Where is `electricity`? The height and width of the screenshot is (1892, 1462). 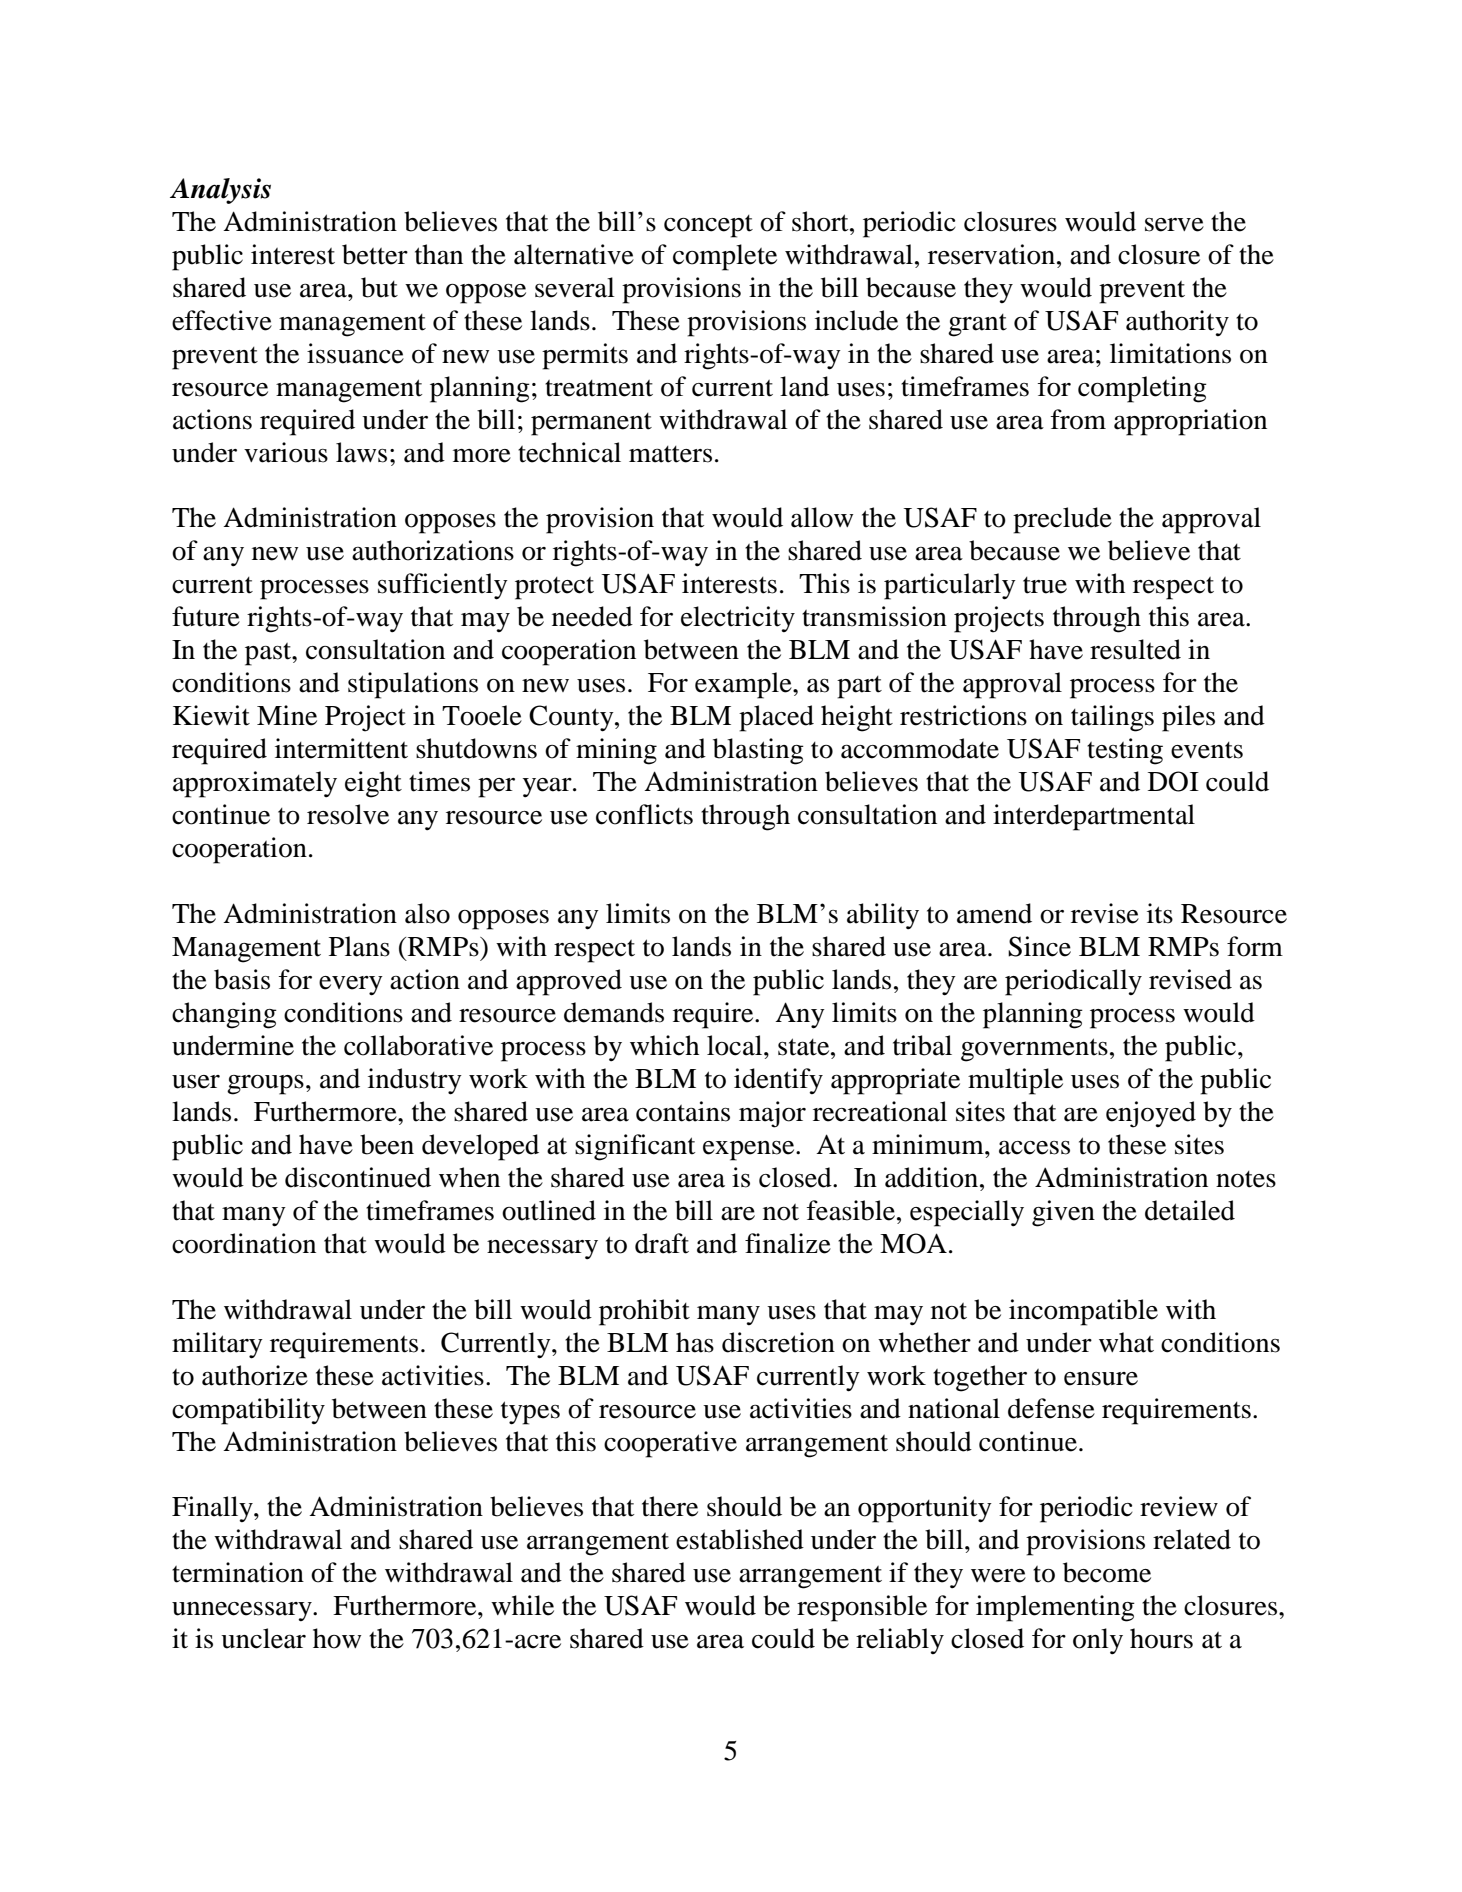 electricity is located at coordinates (738, 619).
